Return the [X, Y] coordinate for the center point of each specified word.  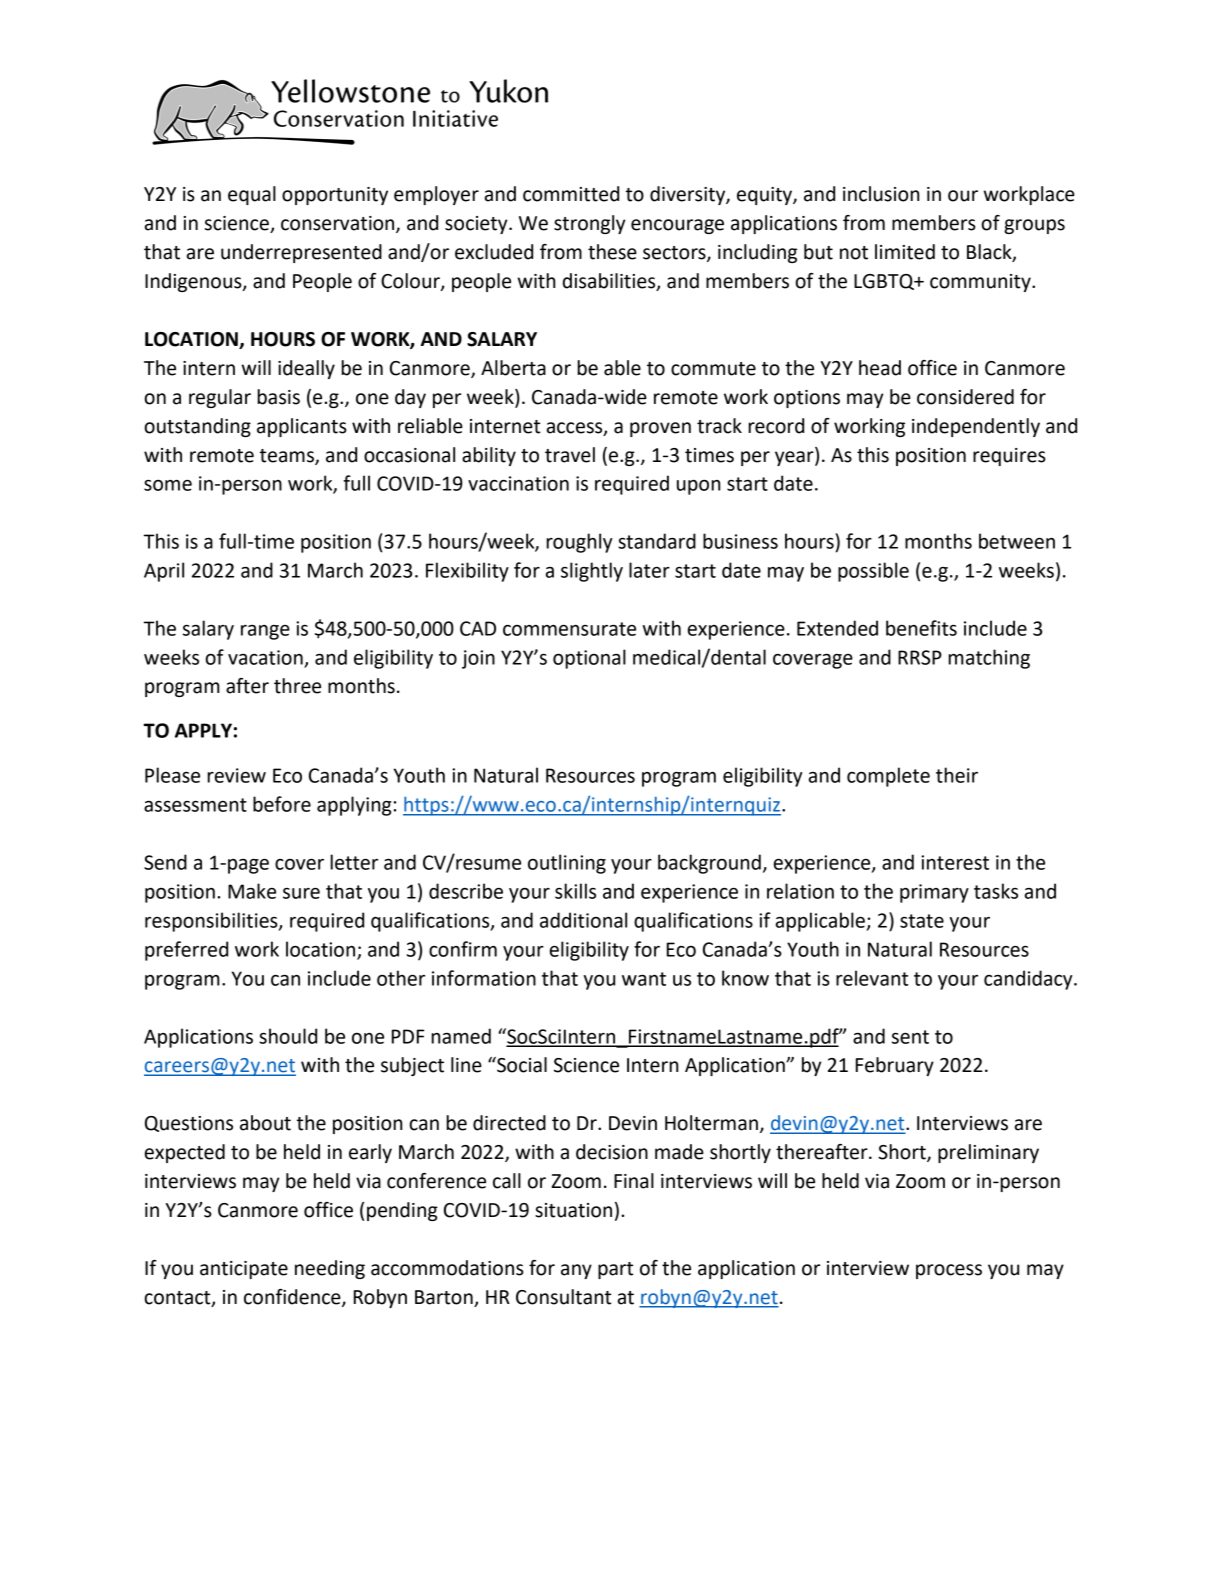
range [265, 632]
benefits [921, 628]
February [895, 1066]
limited [905, 252]
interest [955, 862]
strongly [589, 224]
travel [570, 455]
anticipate [244, 1270]
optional [589, 659]
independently [976, 427]
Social [521, 1065]
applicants [302, 427]
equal [252, 195]
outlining [567, 864]
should [288, 1036]
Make [252, 891]
